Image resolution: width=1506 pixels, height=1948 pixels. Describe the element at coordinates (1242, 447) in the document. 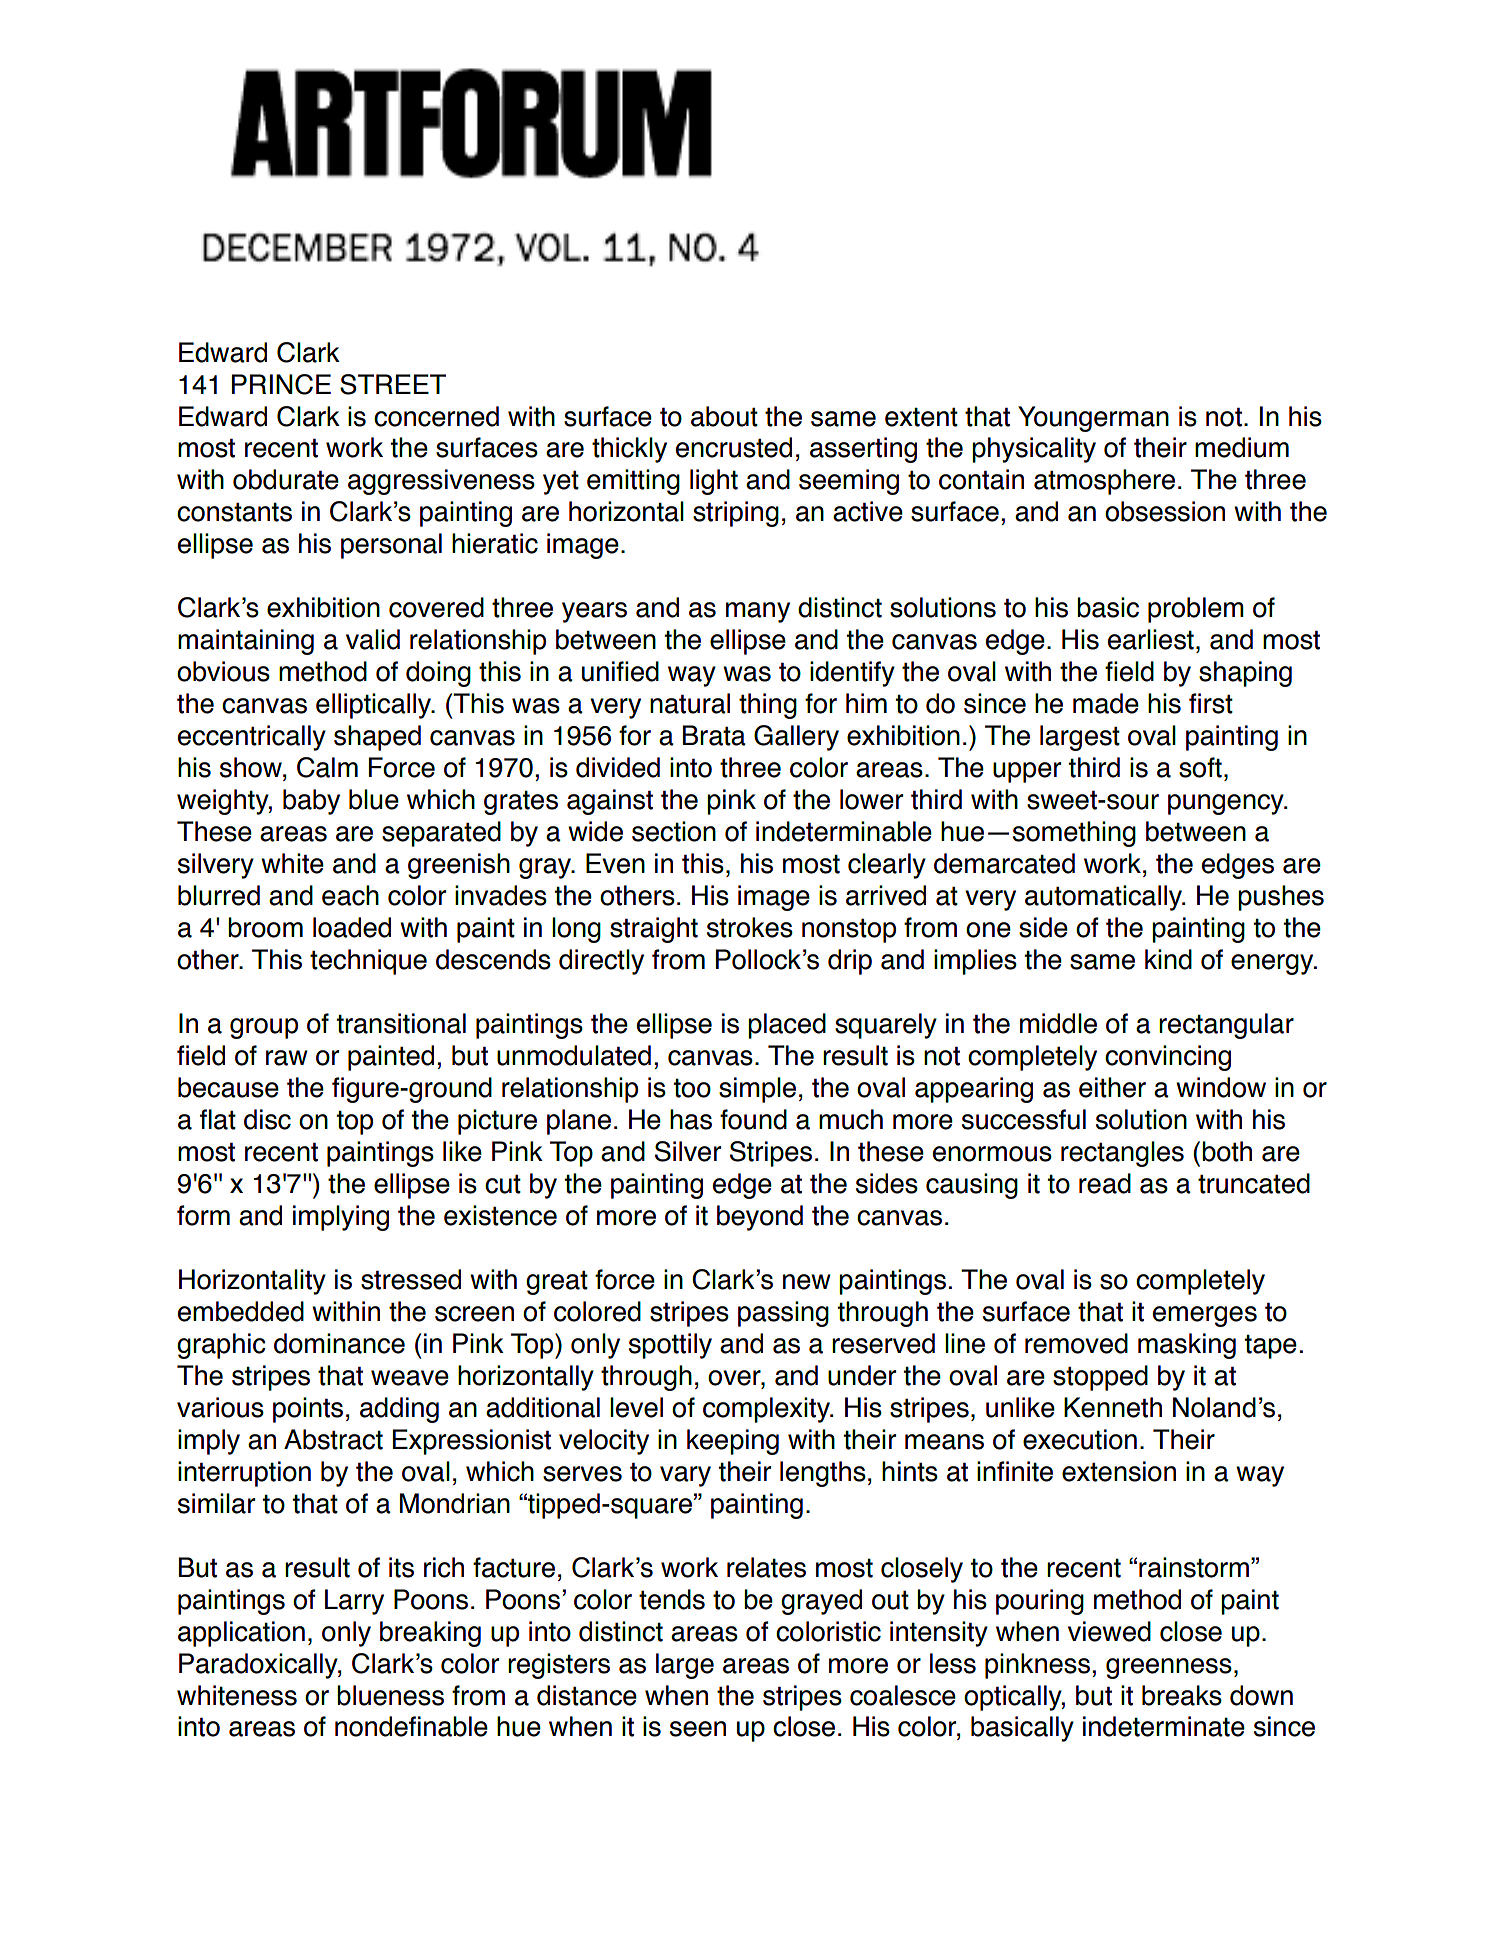

I see `medium` at that location.
